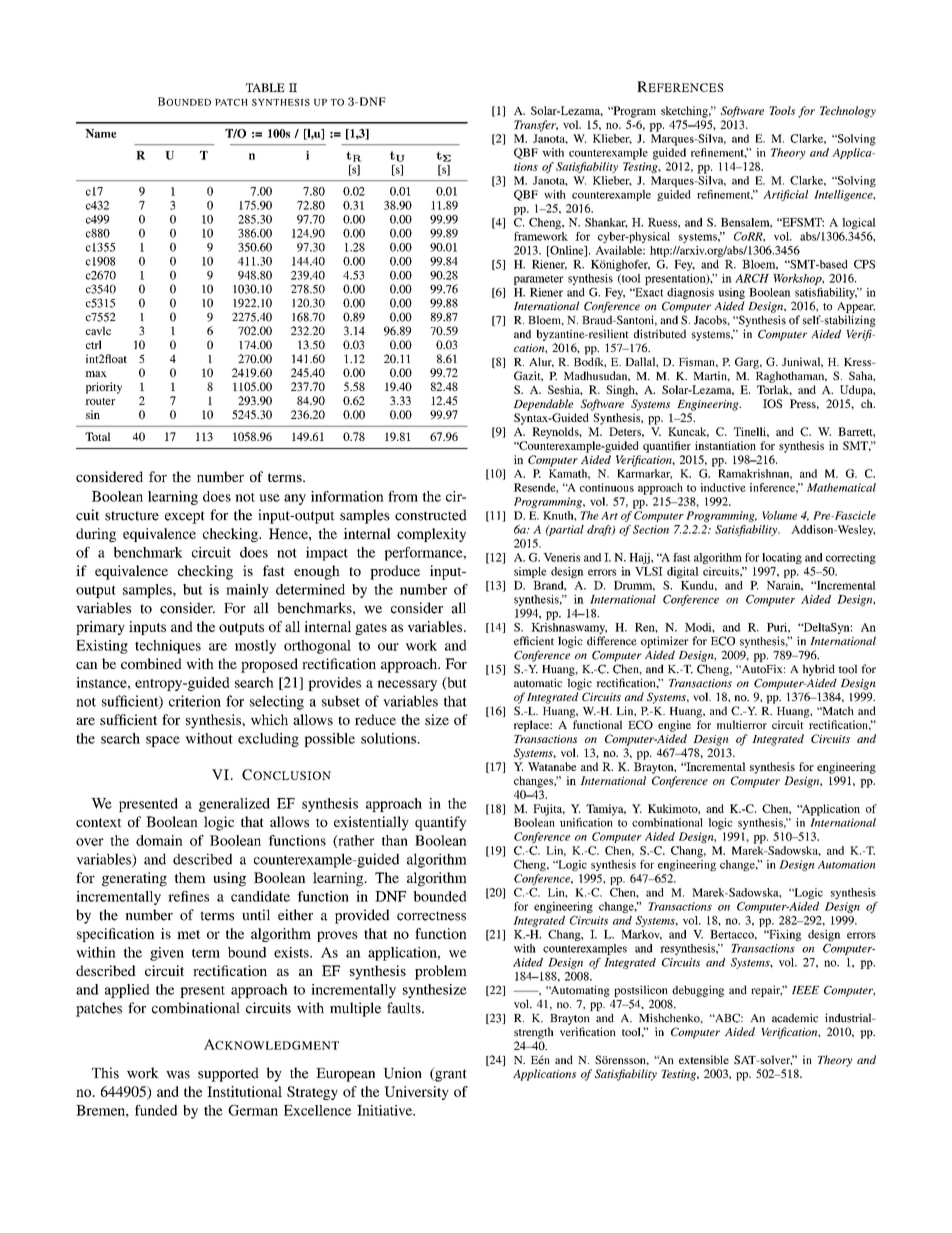 The height and width of the screenshot is (1233, 952). What do you see at coordinates (178, 1075) in the screenshot?
I see `was` at bounding box center [178, 1075].
